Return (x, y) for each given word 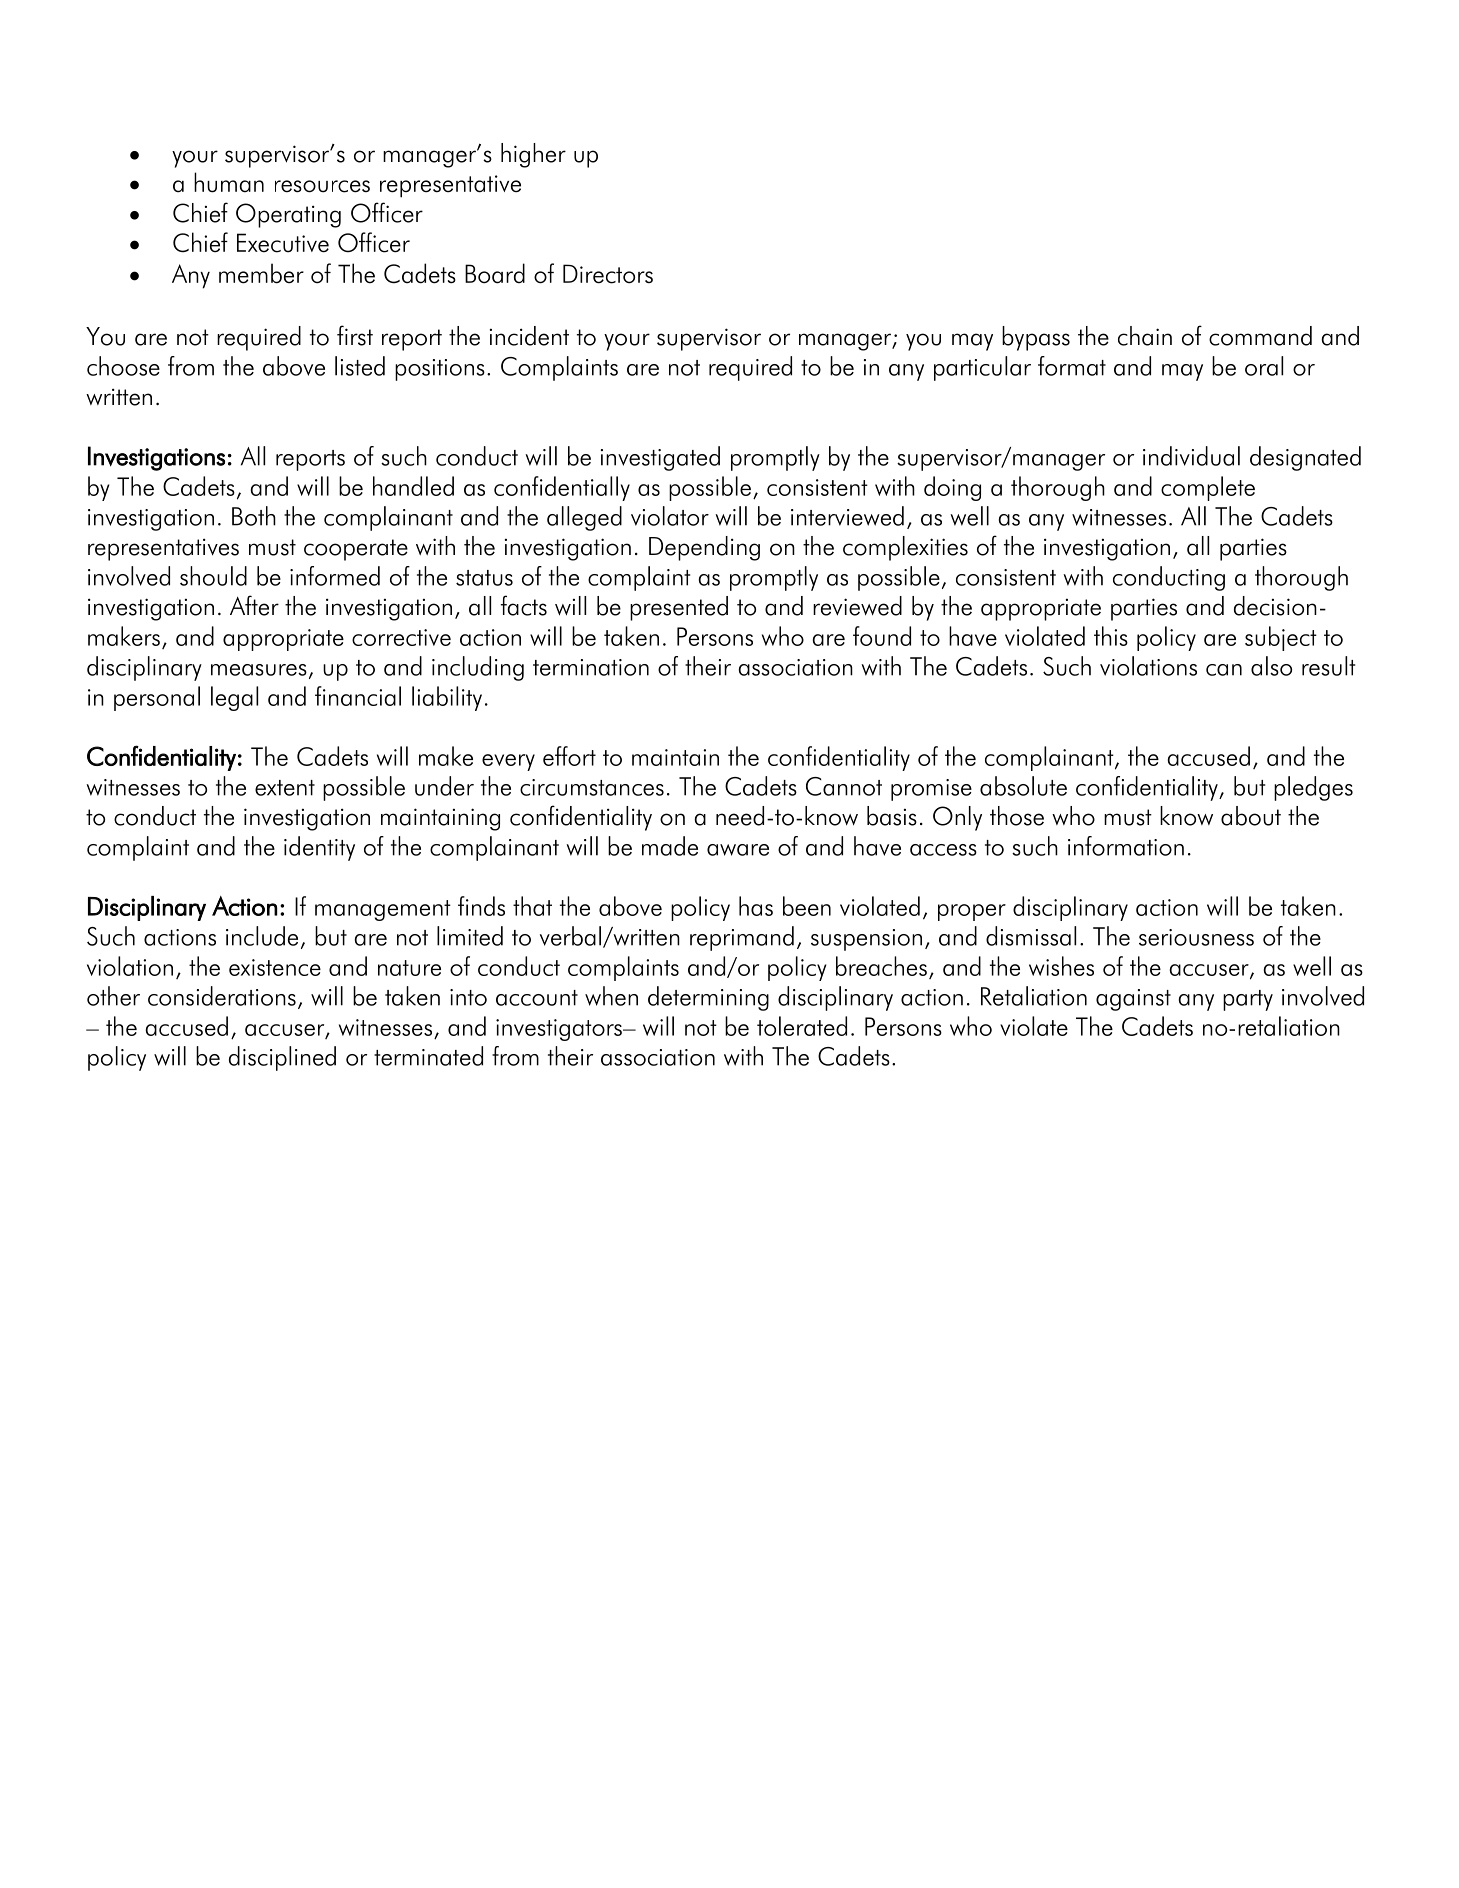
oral (1264, 366)
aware (738, 850)
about (1251, 816)
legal (234, 698)
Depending (704, 548)
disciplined (282, 1058)
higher (533, 155)
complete (1208, 488)
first (355, 335)
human (229, 182)
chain (1145, 336)
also (1271, 666)
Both (254, 516)
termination (591, 667)
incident (529, 336)
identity (319, 848)
